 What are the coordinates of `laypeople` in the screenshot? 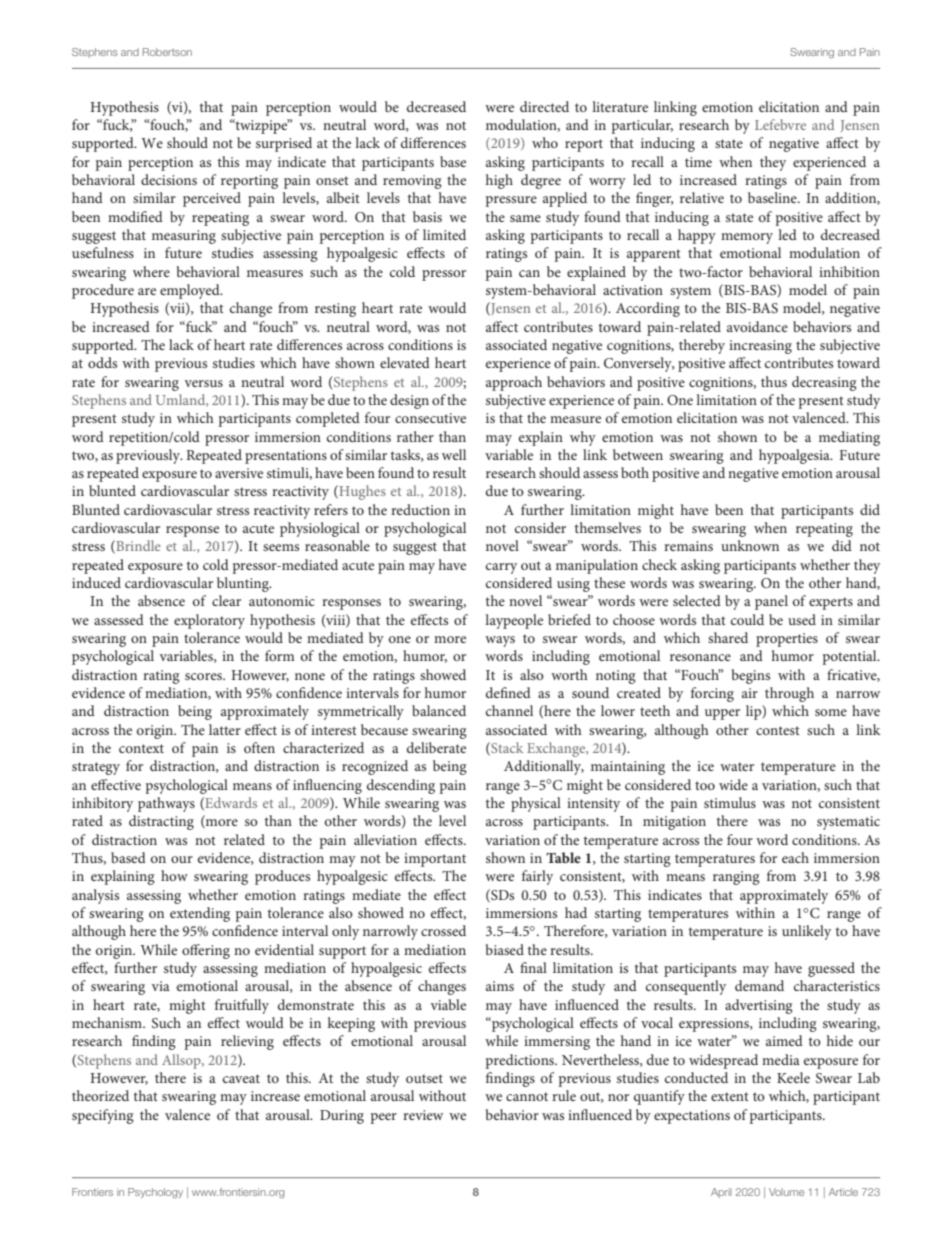 It's located at (514, 621).
